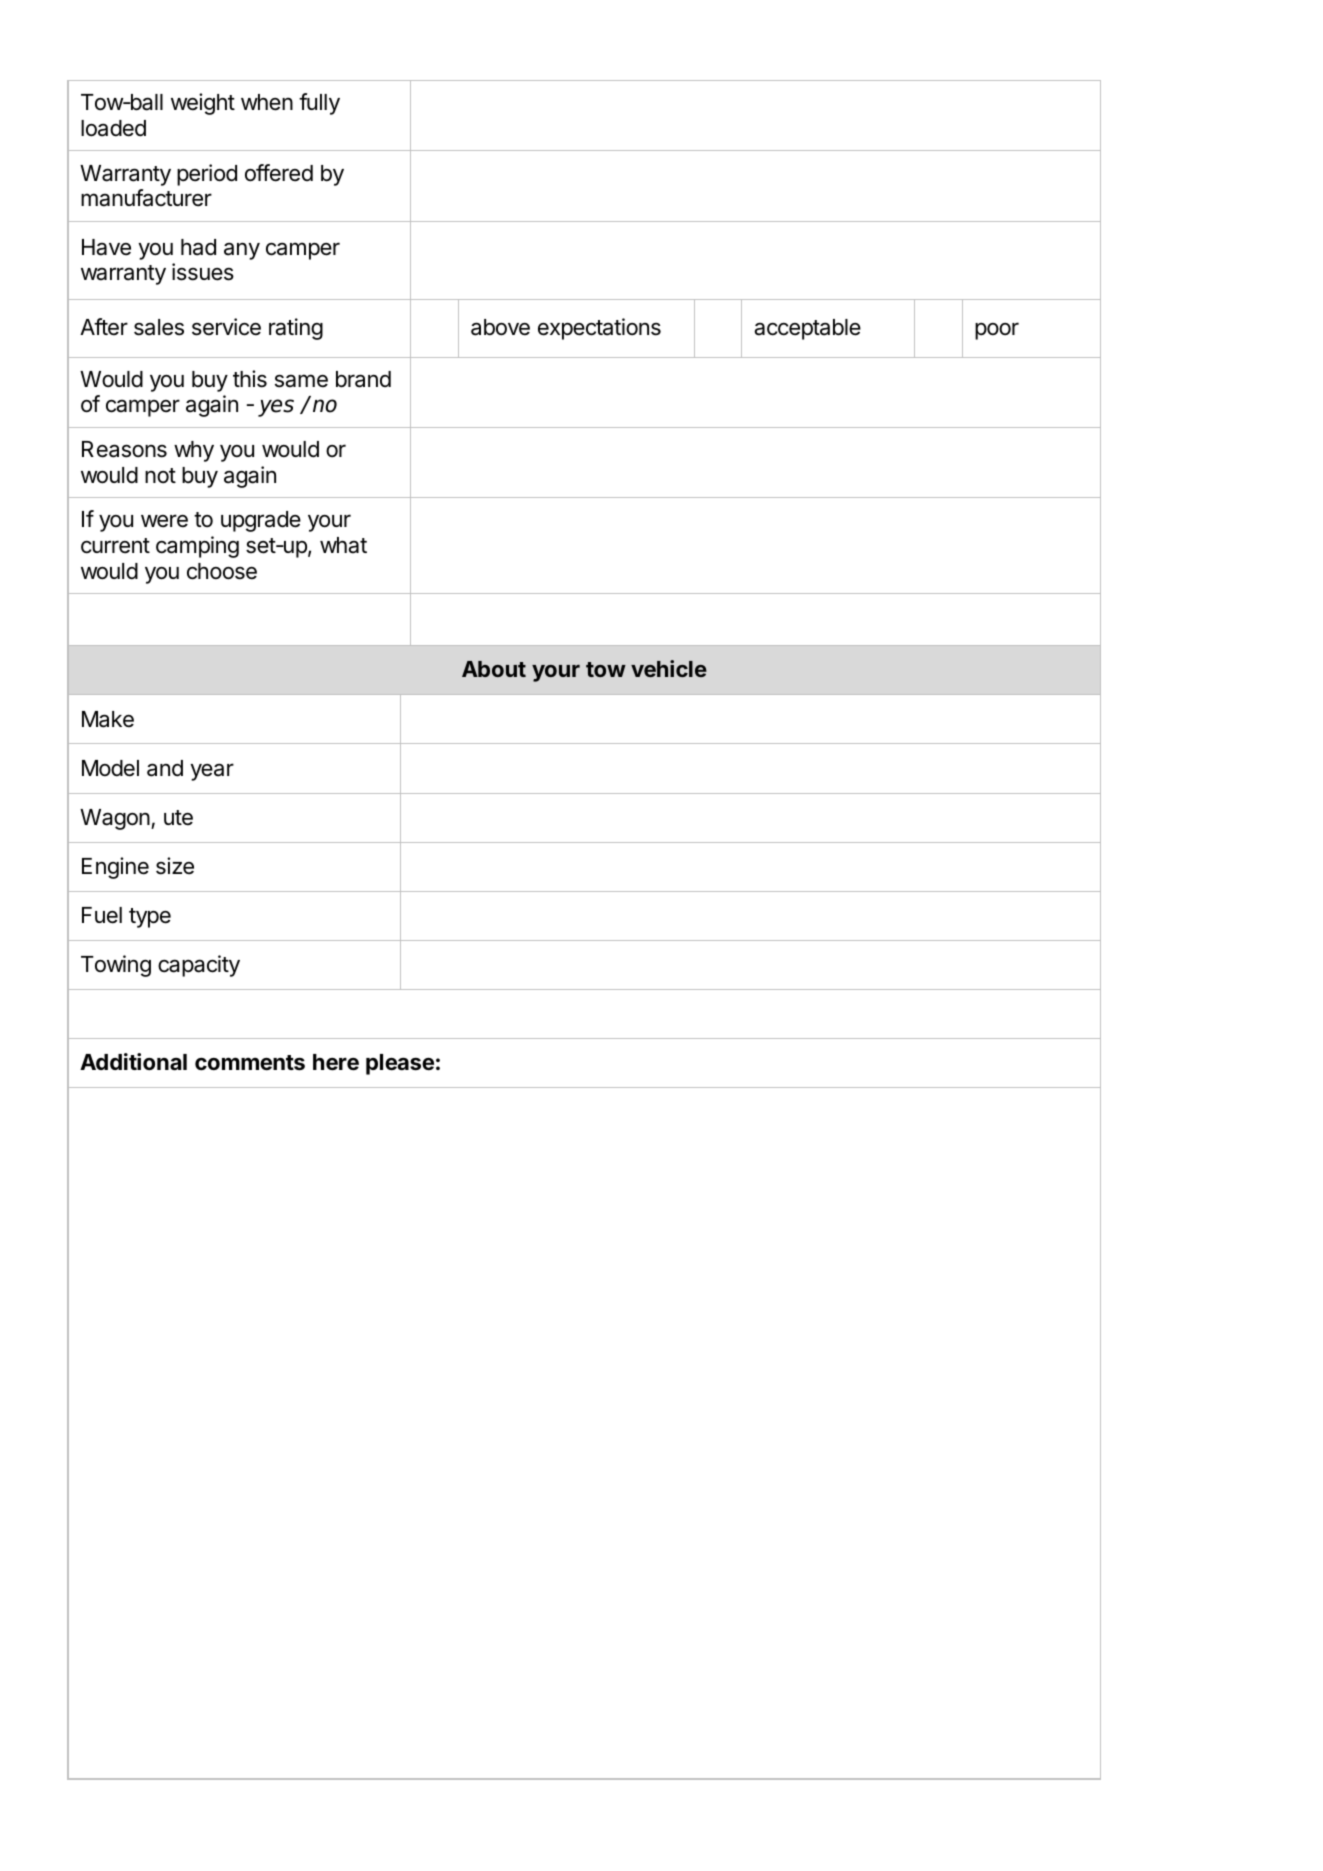  I want to click on expectations, so click(599, 329).
